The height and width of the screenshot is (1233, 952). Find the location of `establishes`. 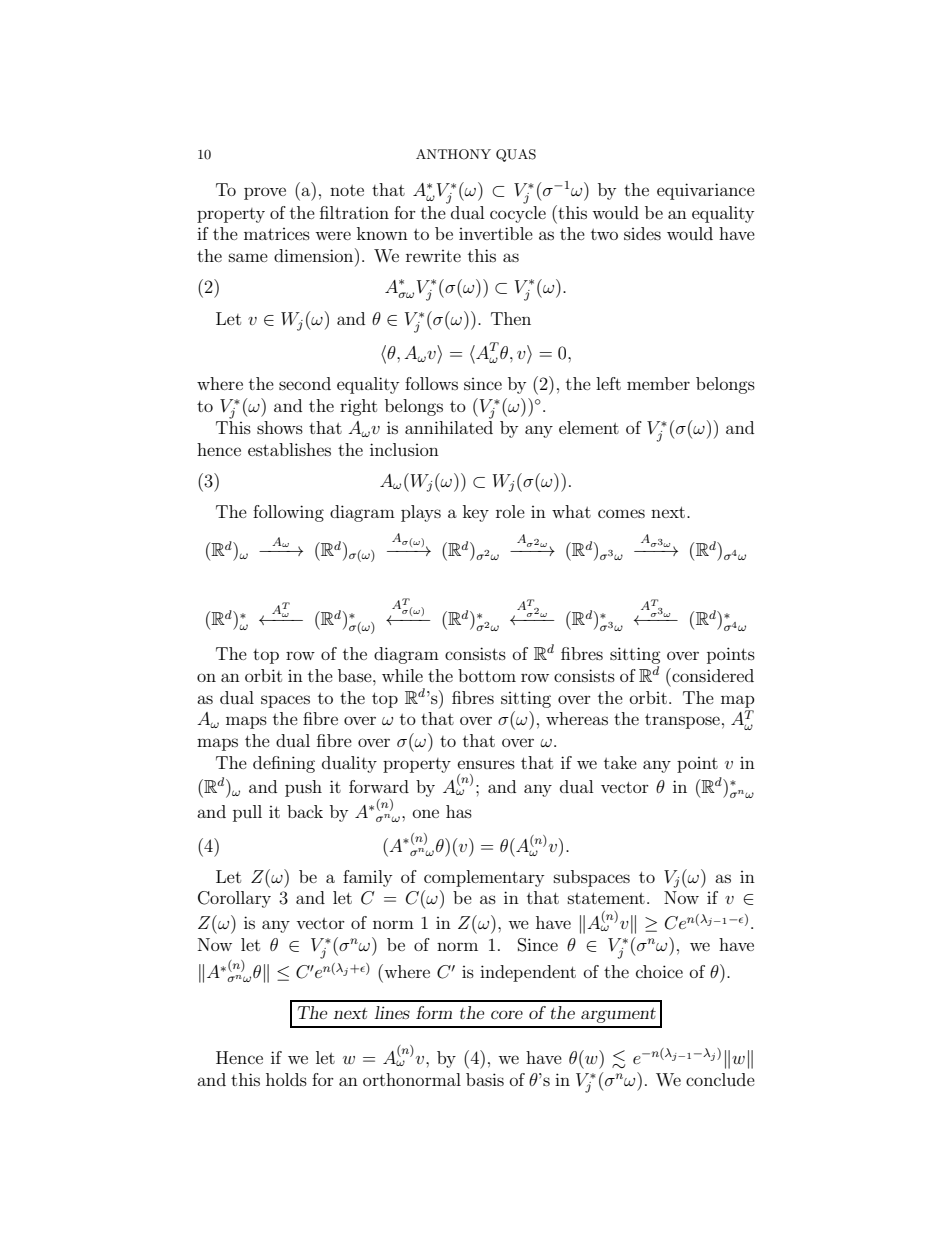

establishes is located at coordinates (289, 449).
